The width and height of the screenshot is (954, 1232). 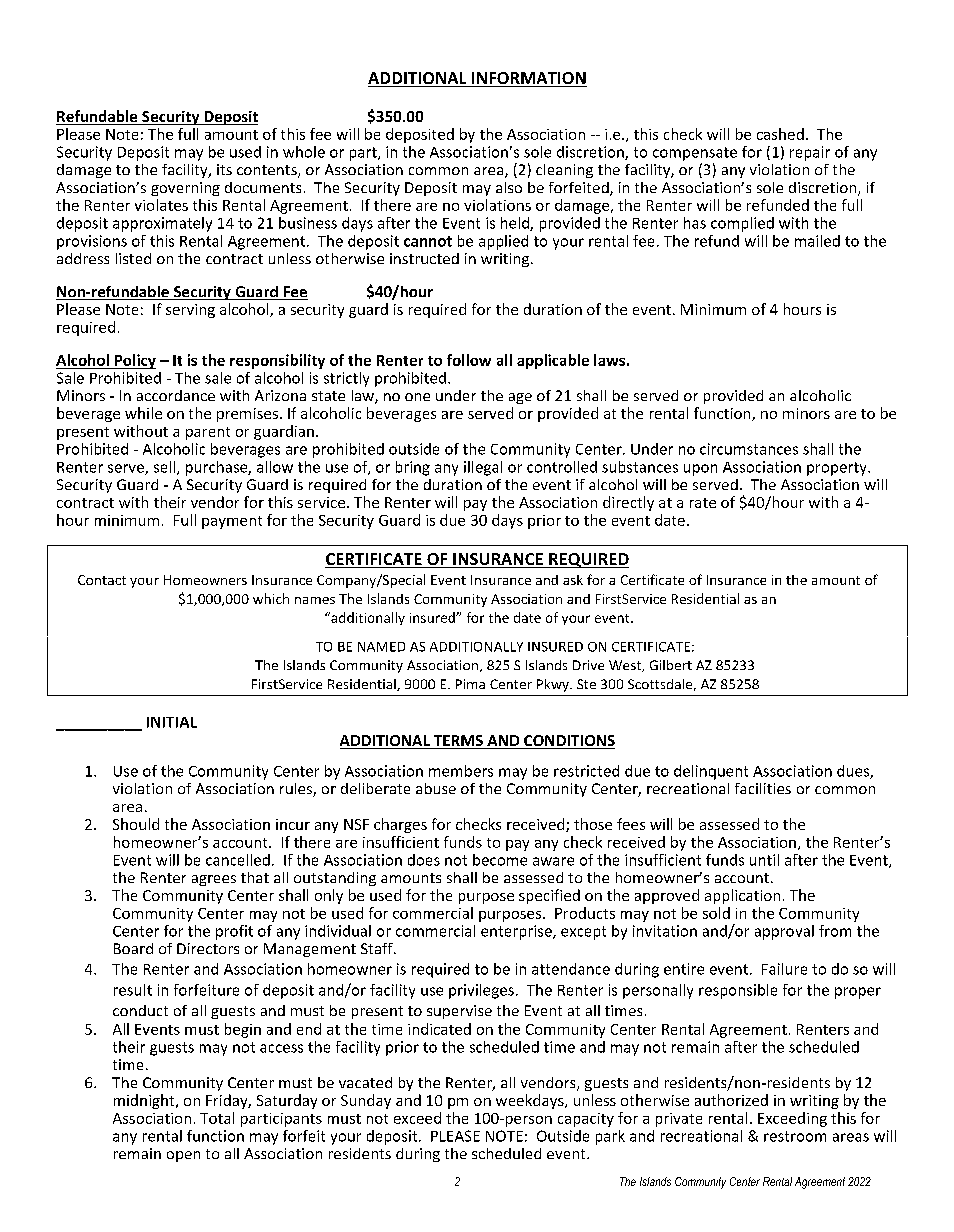 What do you see at coordinates (671, 665) in the screenshot?
I see `Gilbert` at bounding box center [671, 665].
